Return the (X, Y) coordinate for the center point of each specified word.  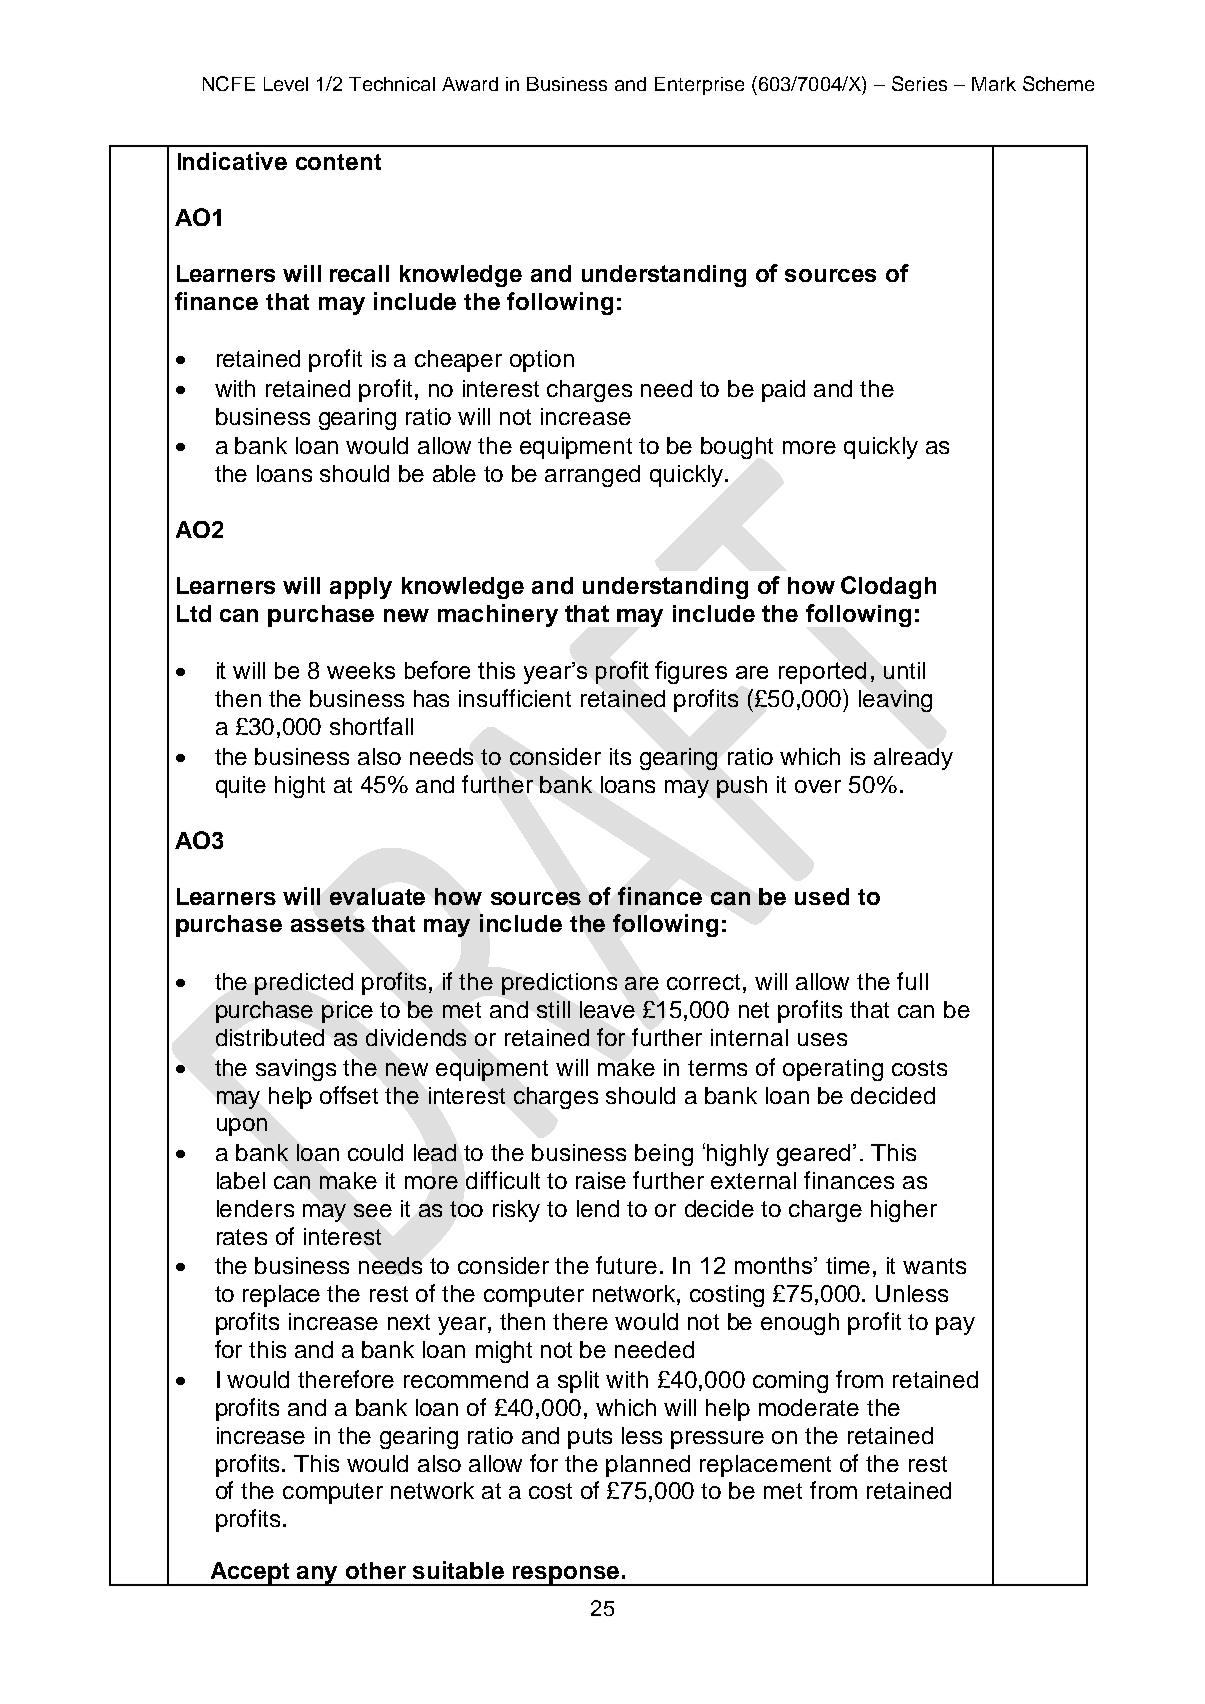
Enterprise (699, 86)
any (318, 1576)
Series (919, 83)
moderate (809, 1407)
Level (286, 84)
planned (648, 1466)
